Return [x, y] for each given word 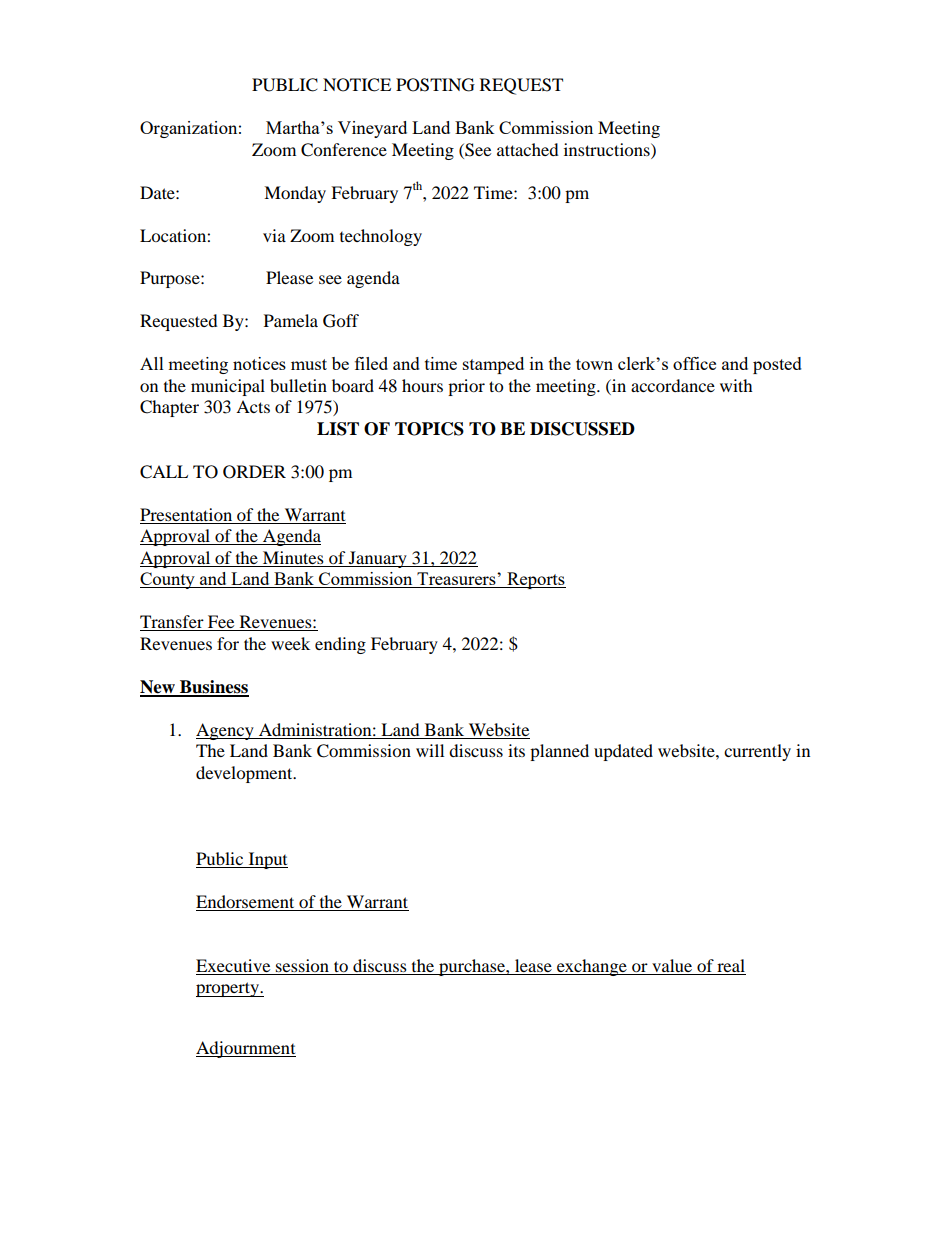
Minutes [293, 557]
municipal [228, 387]
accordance [673, 385]
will [430, 750]
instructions [608, 149]
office [694, 363]
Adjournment [246, 1049]
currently [757, 752]
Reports [535, 580]
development [245, 774]
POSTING [435, 85]
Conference [344, 150]
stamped [493, 365]
